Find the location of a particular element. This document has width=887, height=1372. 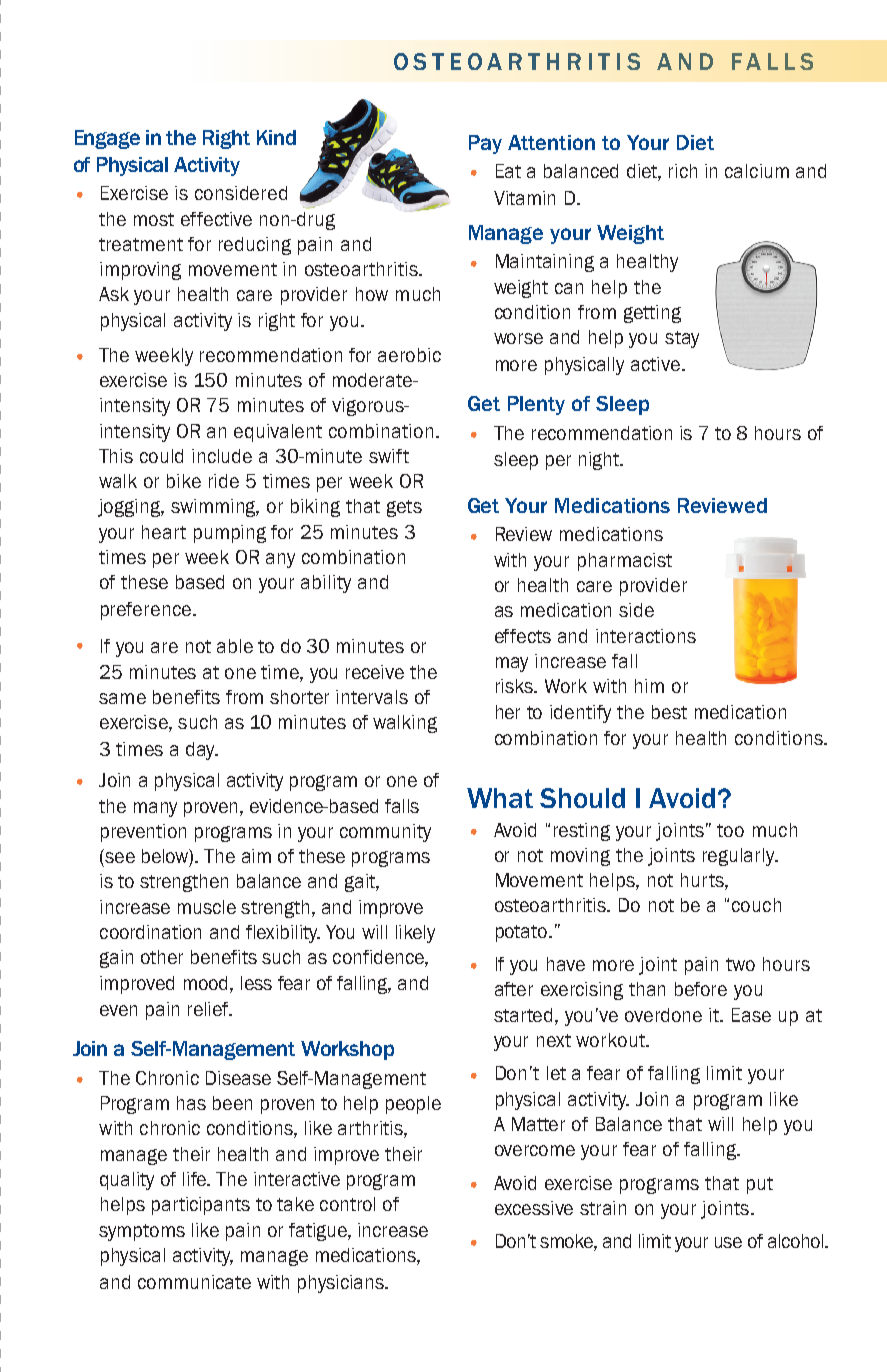

effective is located at coordinates (216, 219).
